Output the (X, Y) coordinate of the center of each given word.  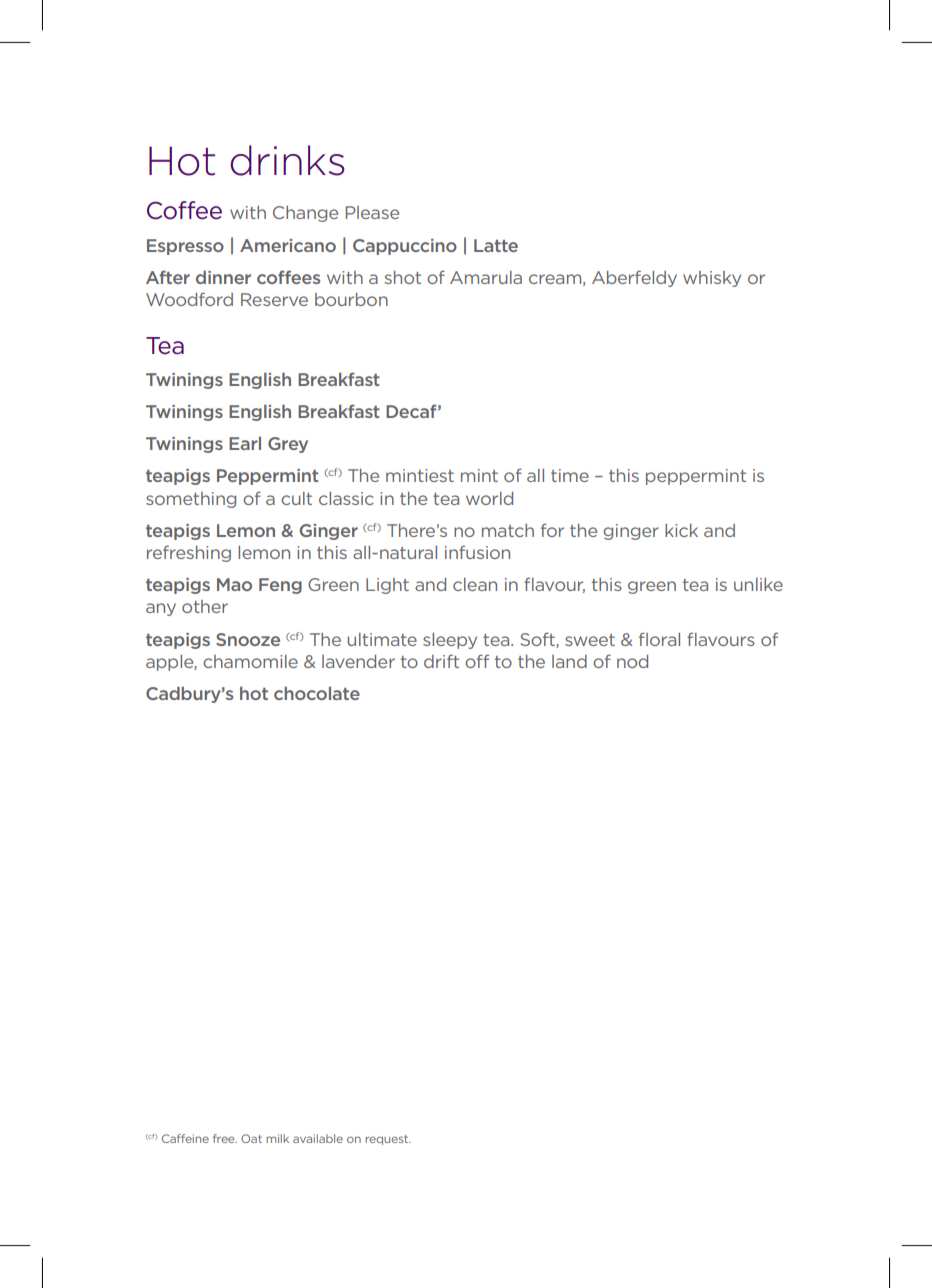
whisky (712, 279)
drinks (287, 160)
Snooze (248, 639)
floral (659, 639)
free (225, 1138)
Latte (496, 245)
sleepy (450, 641)
